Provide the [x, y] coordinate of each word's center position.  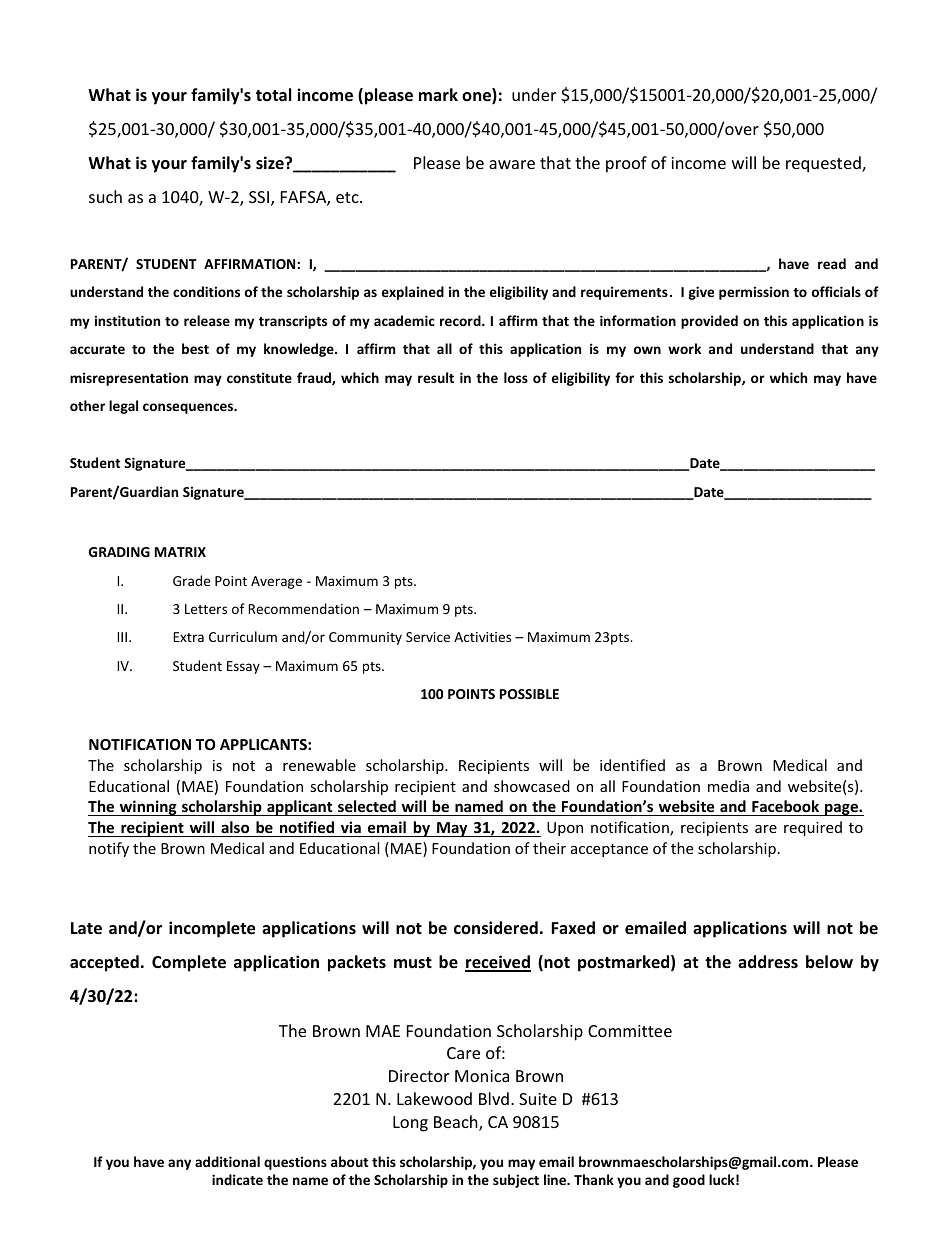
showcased [532, 786]
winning [148, 808]
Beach [457, 1123]
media [728, 786]
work [684, 348]
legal [123, 407]
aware [512, 164]
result [436, 377]
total [273, 94]
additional [227, 1161]
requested [824, 164]
